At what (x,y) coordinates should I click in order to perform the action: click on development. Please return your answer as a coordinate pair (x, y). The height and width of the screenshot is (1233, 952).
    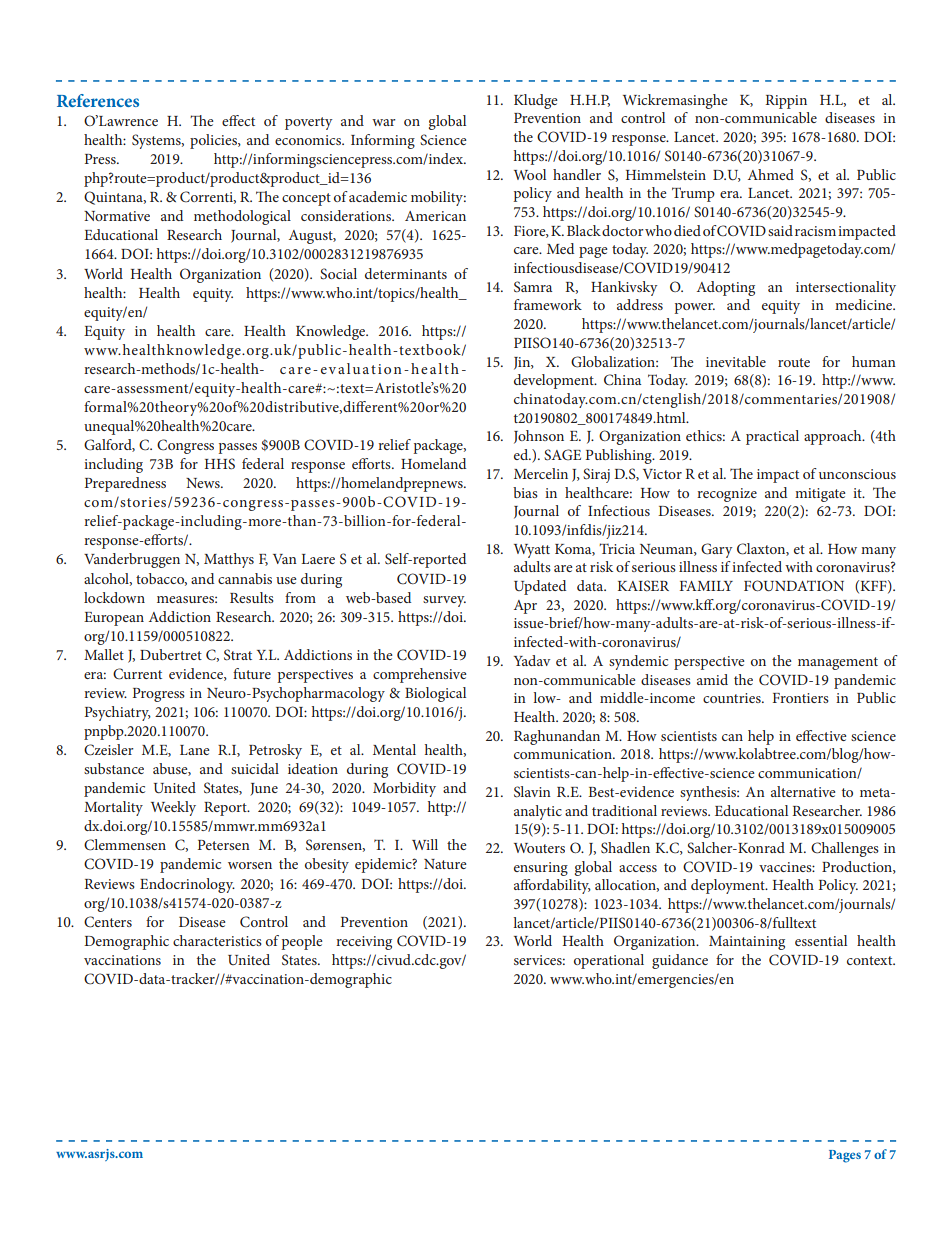
    Looking at the image, I should click on (555, 381).
